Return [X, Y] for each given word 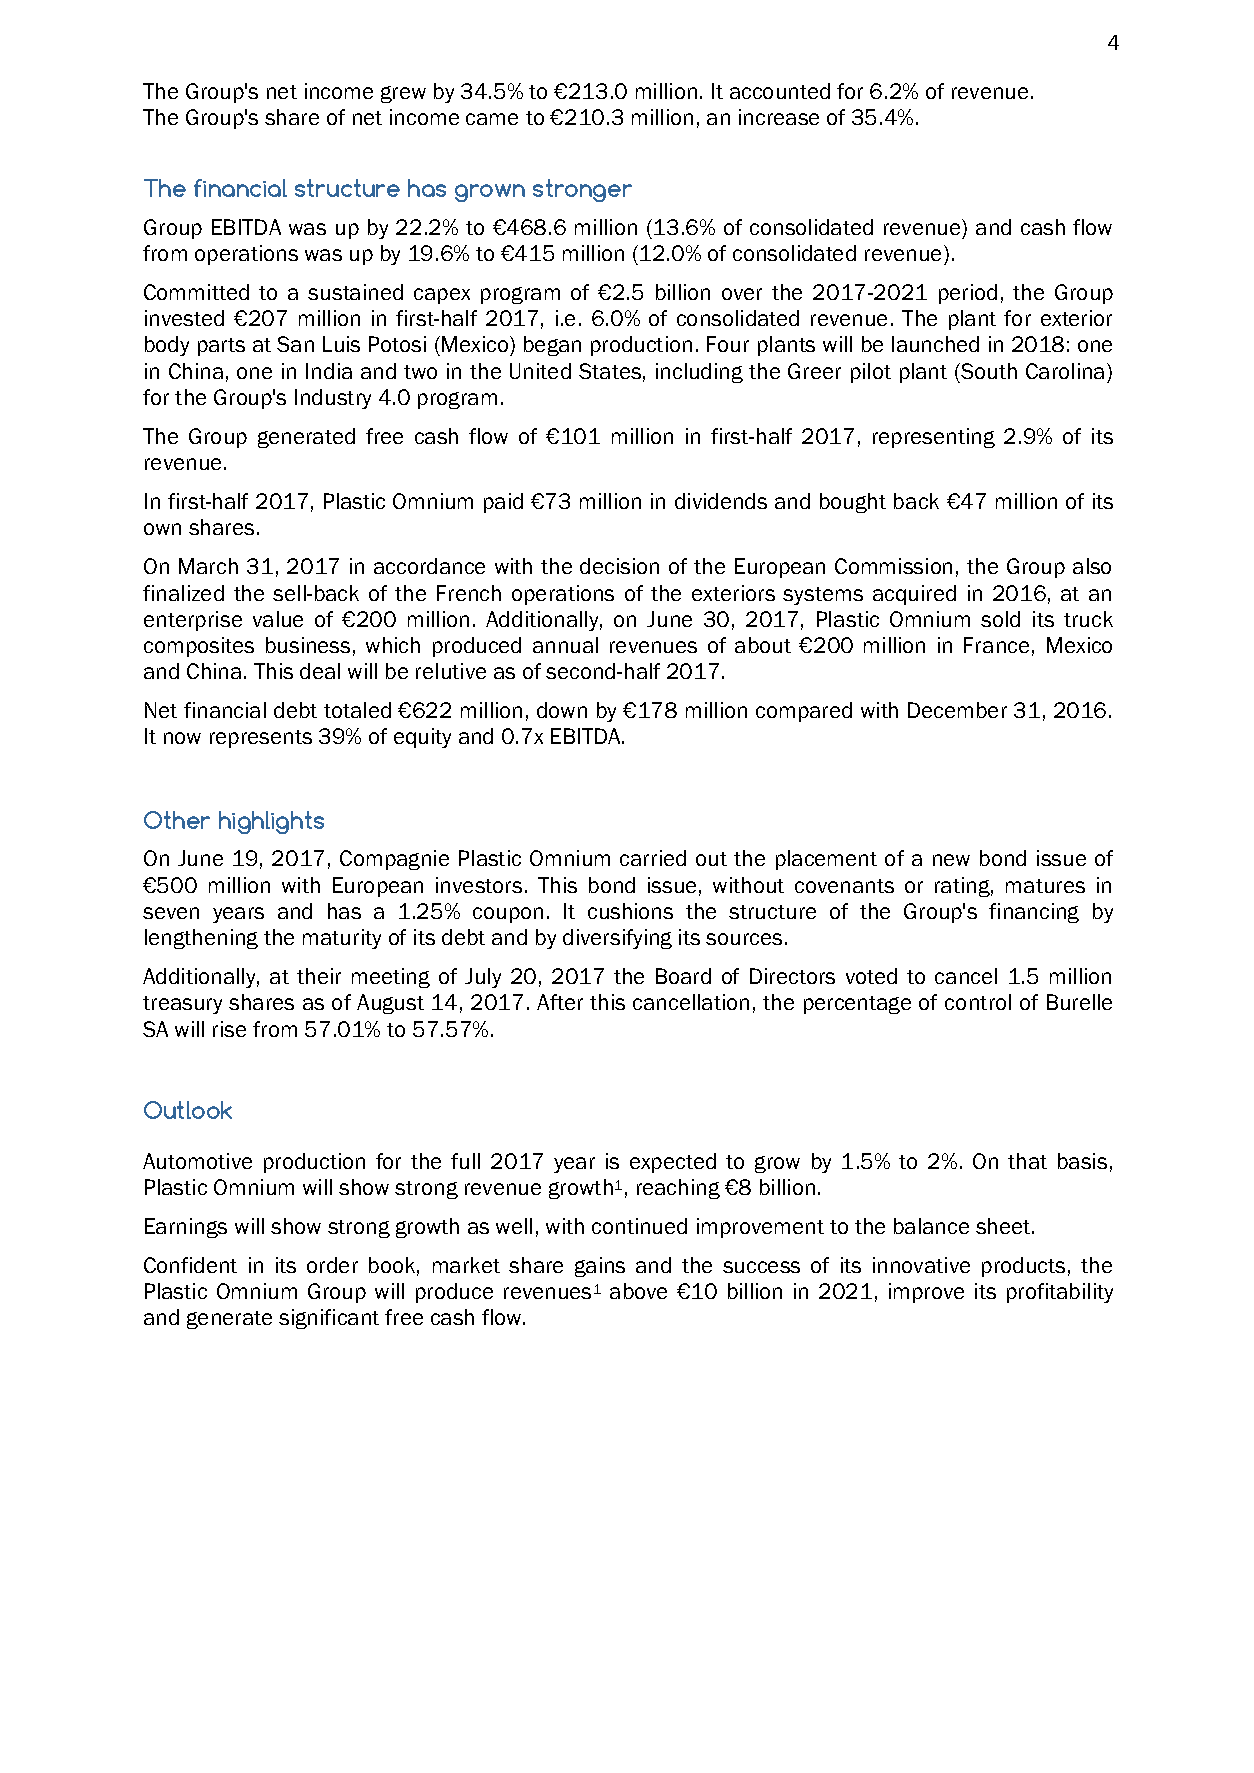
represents [261, 739]
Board [683, 976]
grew [403, 94]
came [492, 119]
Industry [333, 399]
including [699, 373]
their [319, 976]
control [978, 1002]
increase [779, 117]
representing [934, 438]
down [562, 710]
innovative [921, 1265]
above [638, 1291]
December [957, 710]
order [332, 1265]
